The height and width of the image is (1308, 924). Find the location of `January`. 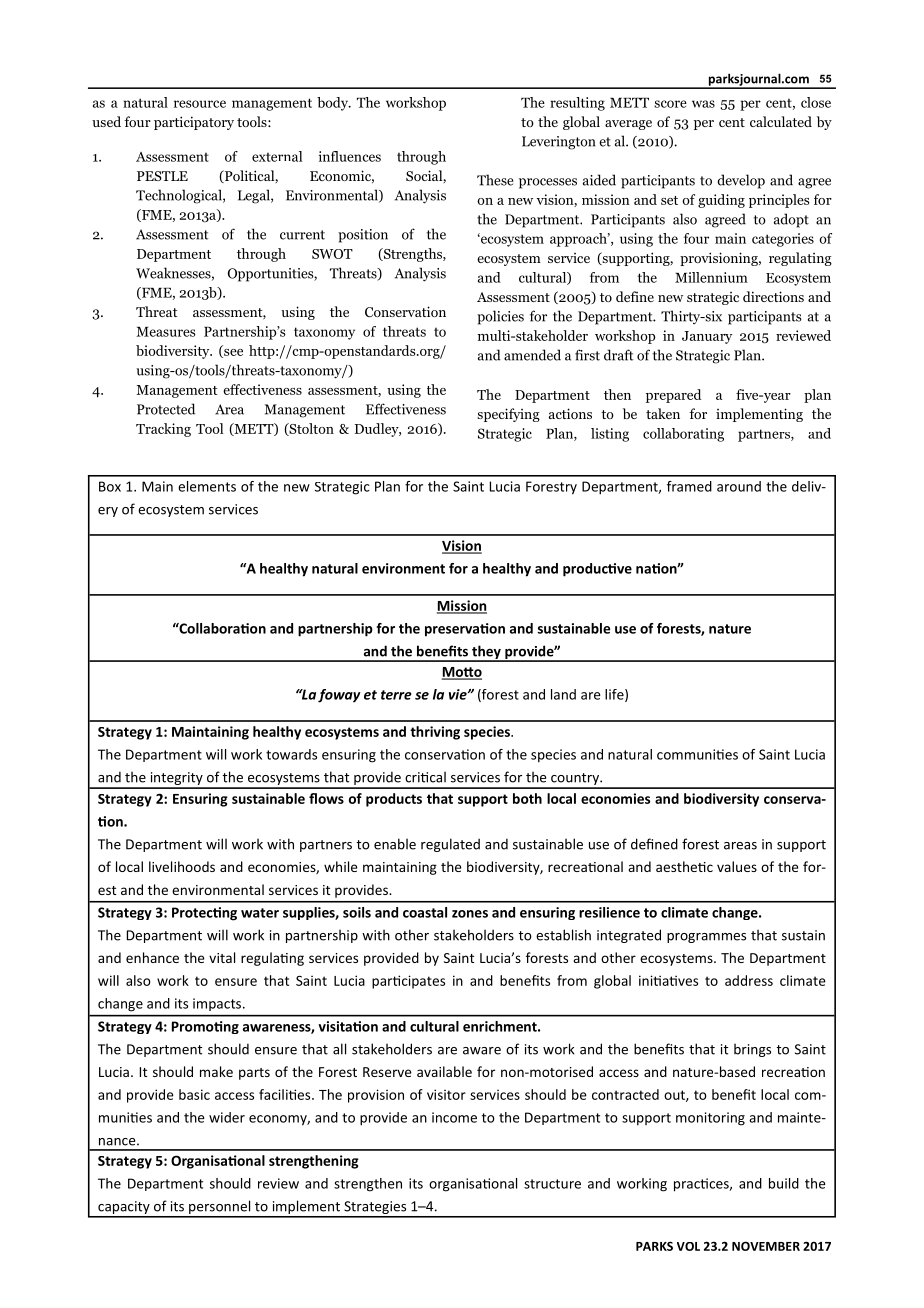

January is located at coordinates (707, 337).
